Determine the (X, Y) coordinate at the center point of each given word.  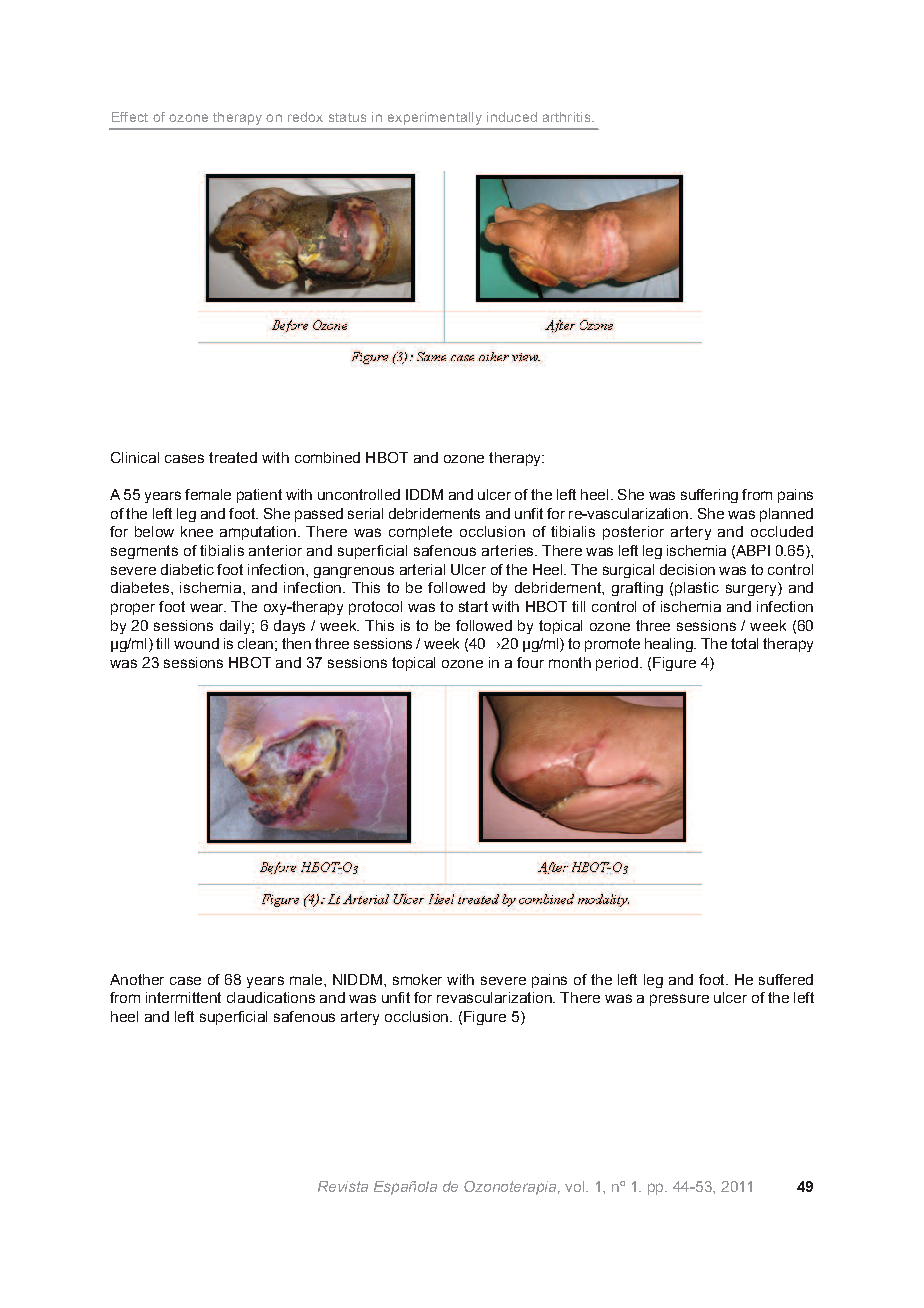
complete (420, 533)
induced (512, 117)
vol (574, 1186)
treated (233, 457)
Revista (343, 1186)
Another (137, 979)
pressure (679, 1000)
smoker (417, 979)
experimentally (435, 118)
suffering (709, 496)
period (617, 664)
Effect (130, 117)
